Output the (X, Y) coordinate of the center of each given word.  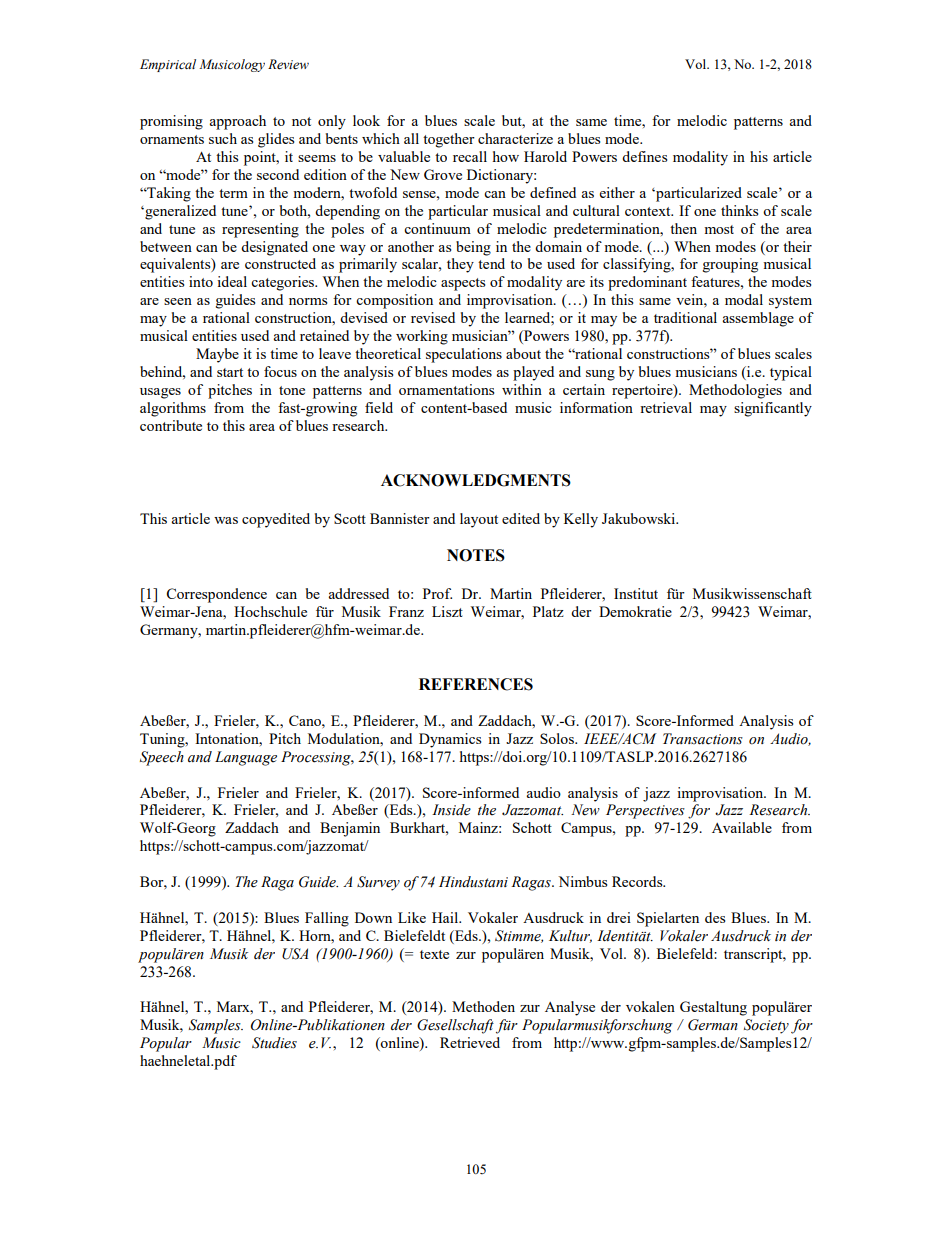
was (226, 520)
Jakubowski (640, 518)
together (449, 140)
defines (644, 156)
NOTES (476, 555)
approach (237, 122)
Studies (274, 1043)
